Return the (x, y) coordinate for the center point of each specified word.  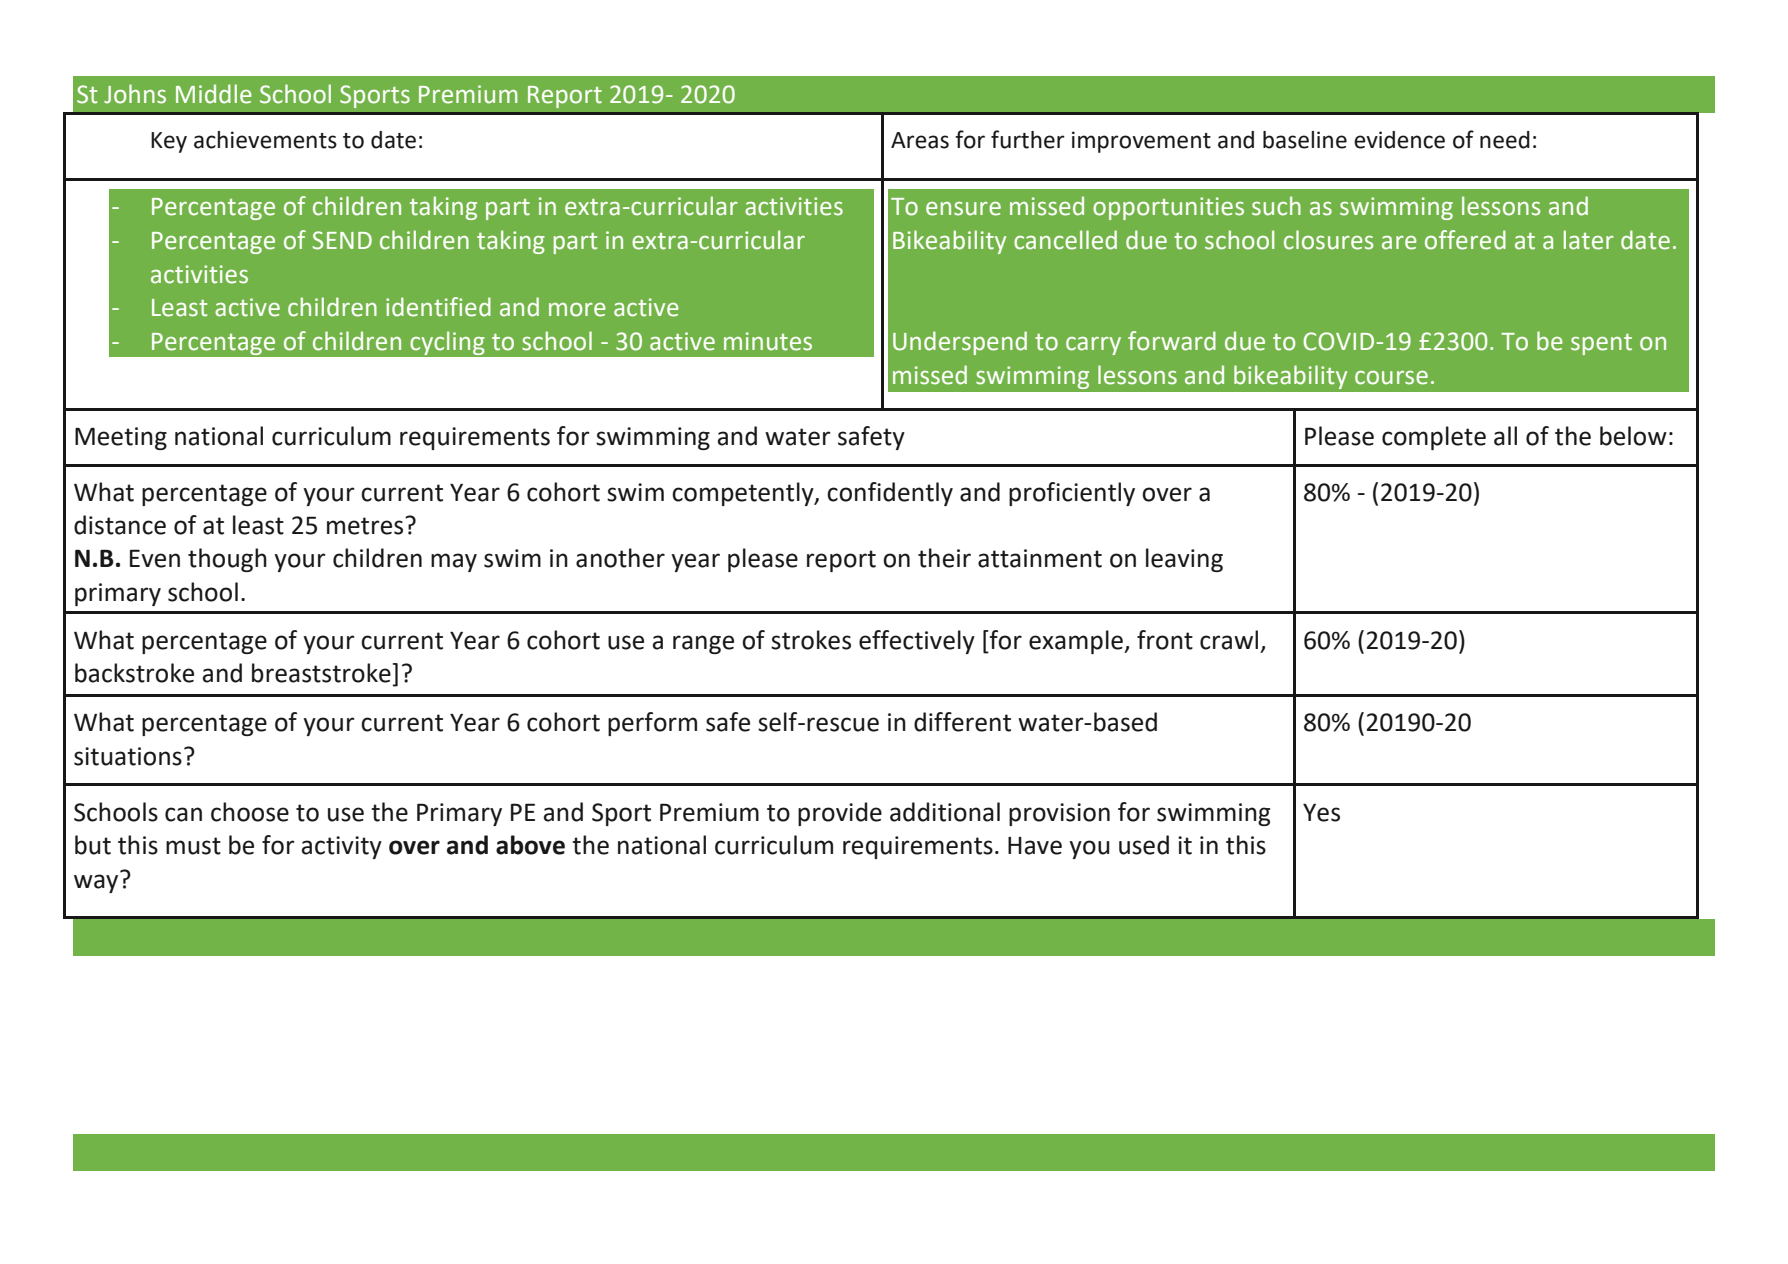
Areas (920, 140)
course (1391, 378)
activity (342, 847)
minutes (768, 341)
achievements (265, 140)
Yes (1321, 812)
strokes (811, 640)
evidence (1399, 140)
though (227, 560)
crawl (1229, 640)
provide (840, 814)
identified (438, 307)
